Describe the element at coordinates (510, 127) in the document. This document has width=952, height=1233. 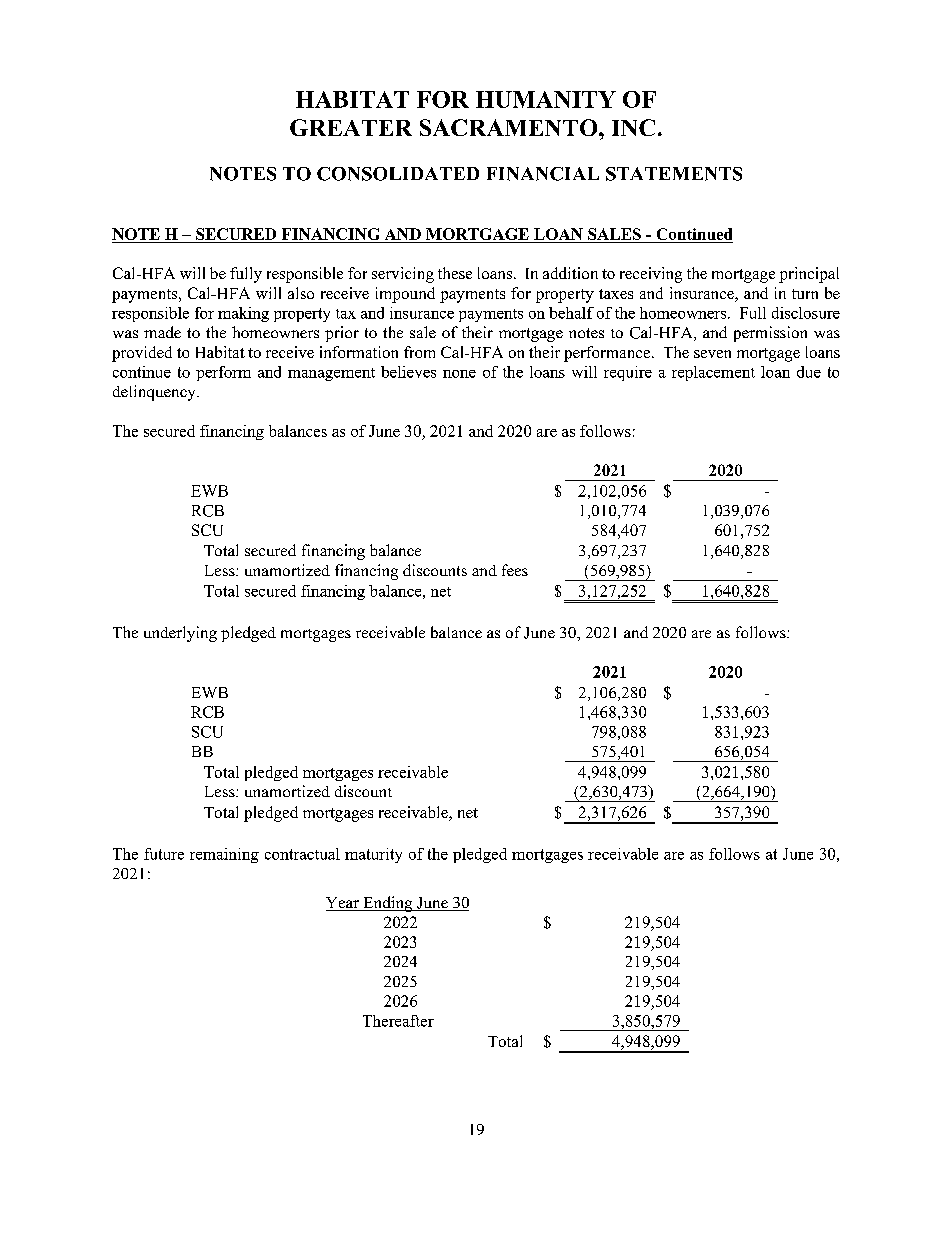
I see `SACRAMENTO` at that location.
